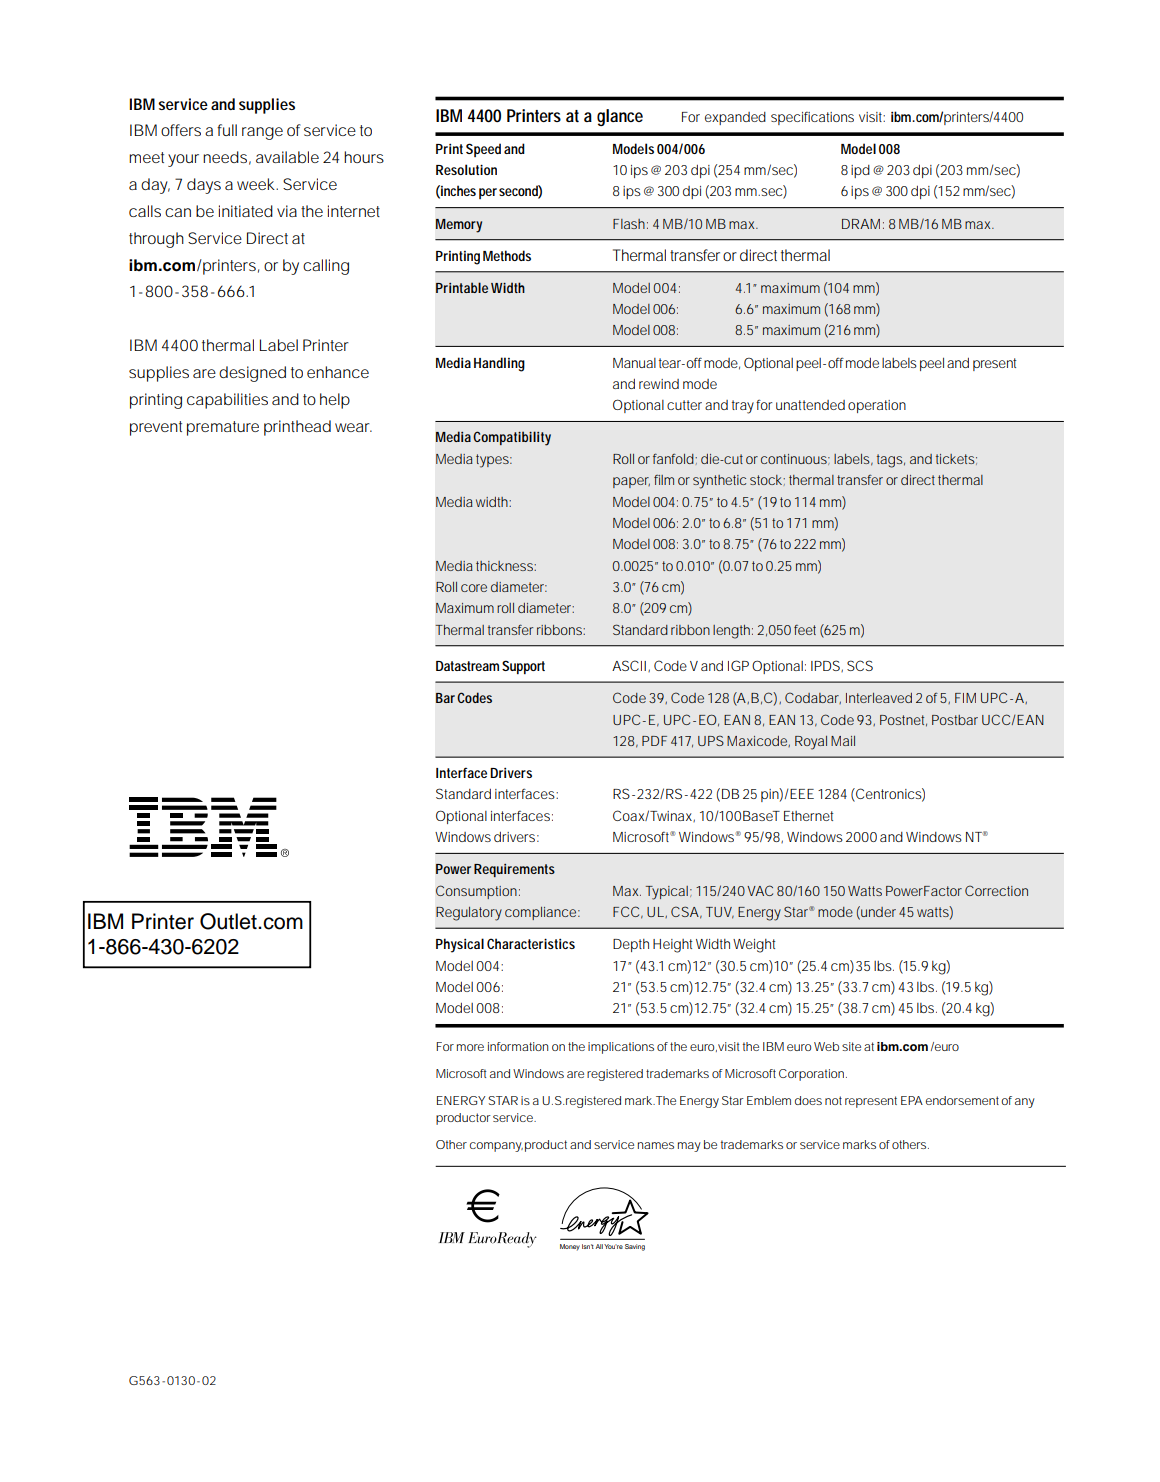  I want to click on glance, so click(620, 117).
